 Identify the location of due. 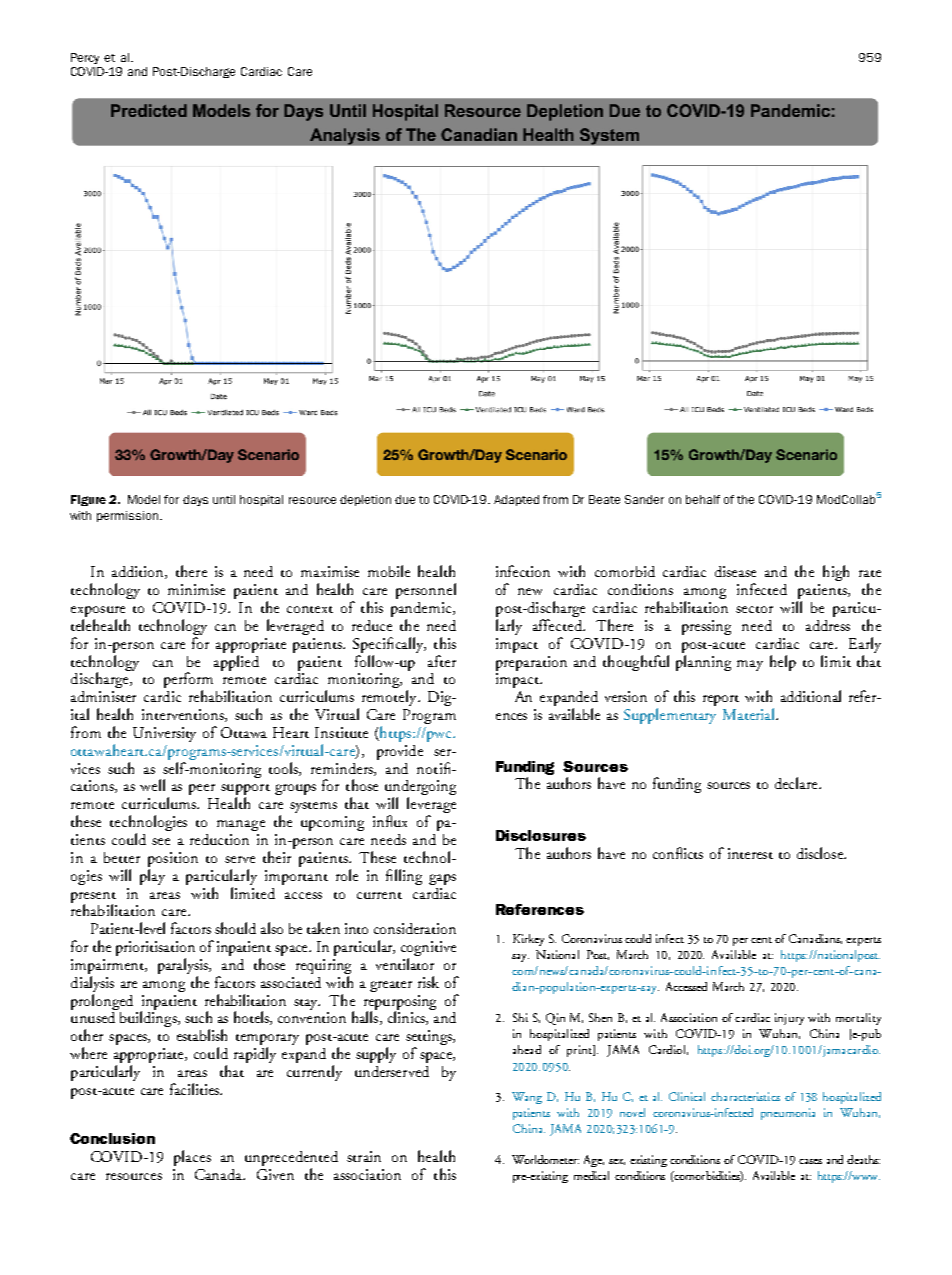
(405, 499).
